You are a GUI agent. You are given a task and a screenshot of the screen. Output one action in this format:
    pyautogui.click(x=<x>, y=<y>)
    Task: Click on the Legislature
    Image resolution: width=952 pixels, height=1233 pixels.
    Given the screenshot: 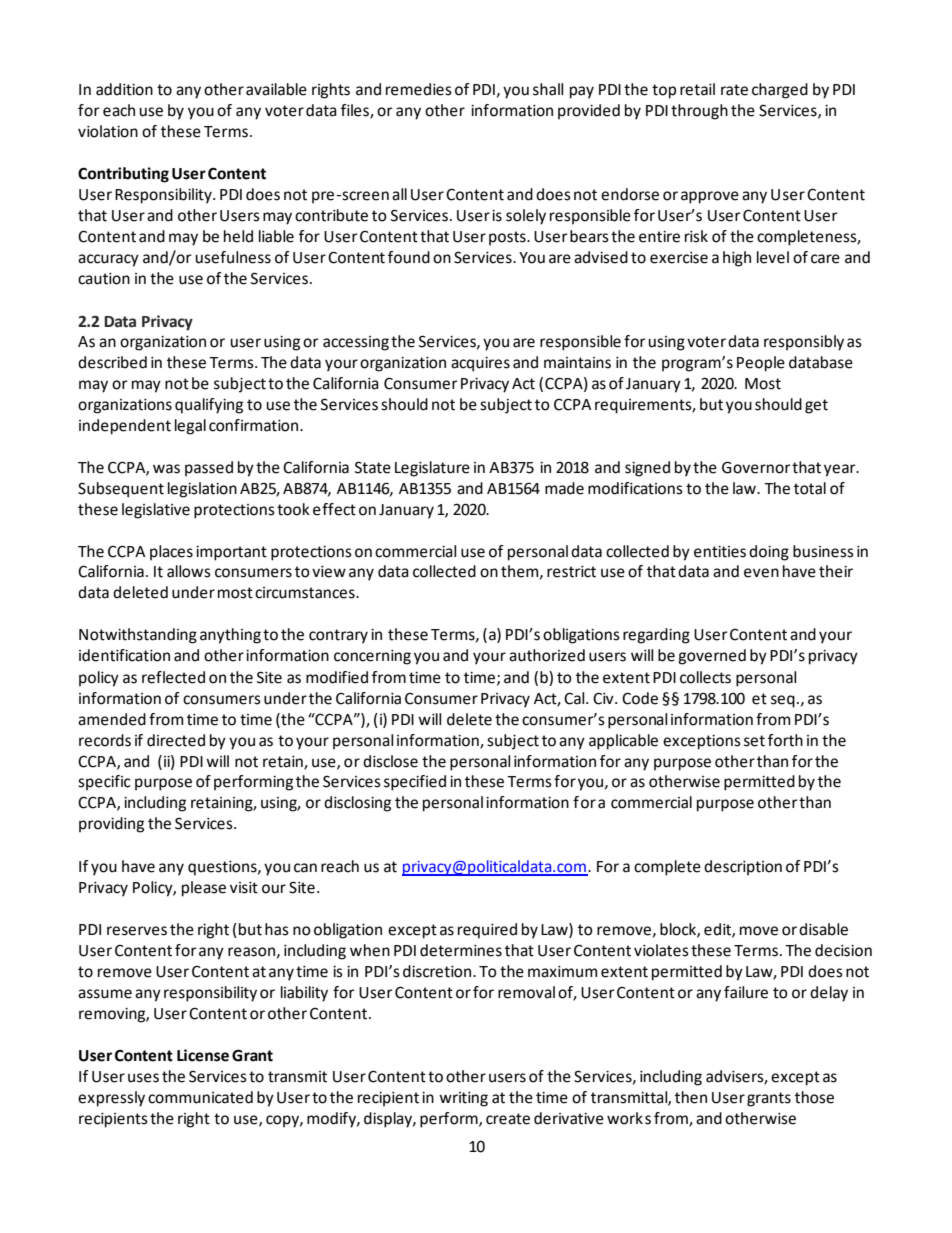 What is the action you would take?
    pyautogui.click(x=432, y=469)
